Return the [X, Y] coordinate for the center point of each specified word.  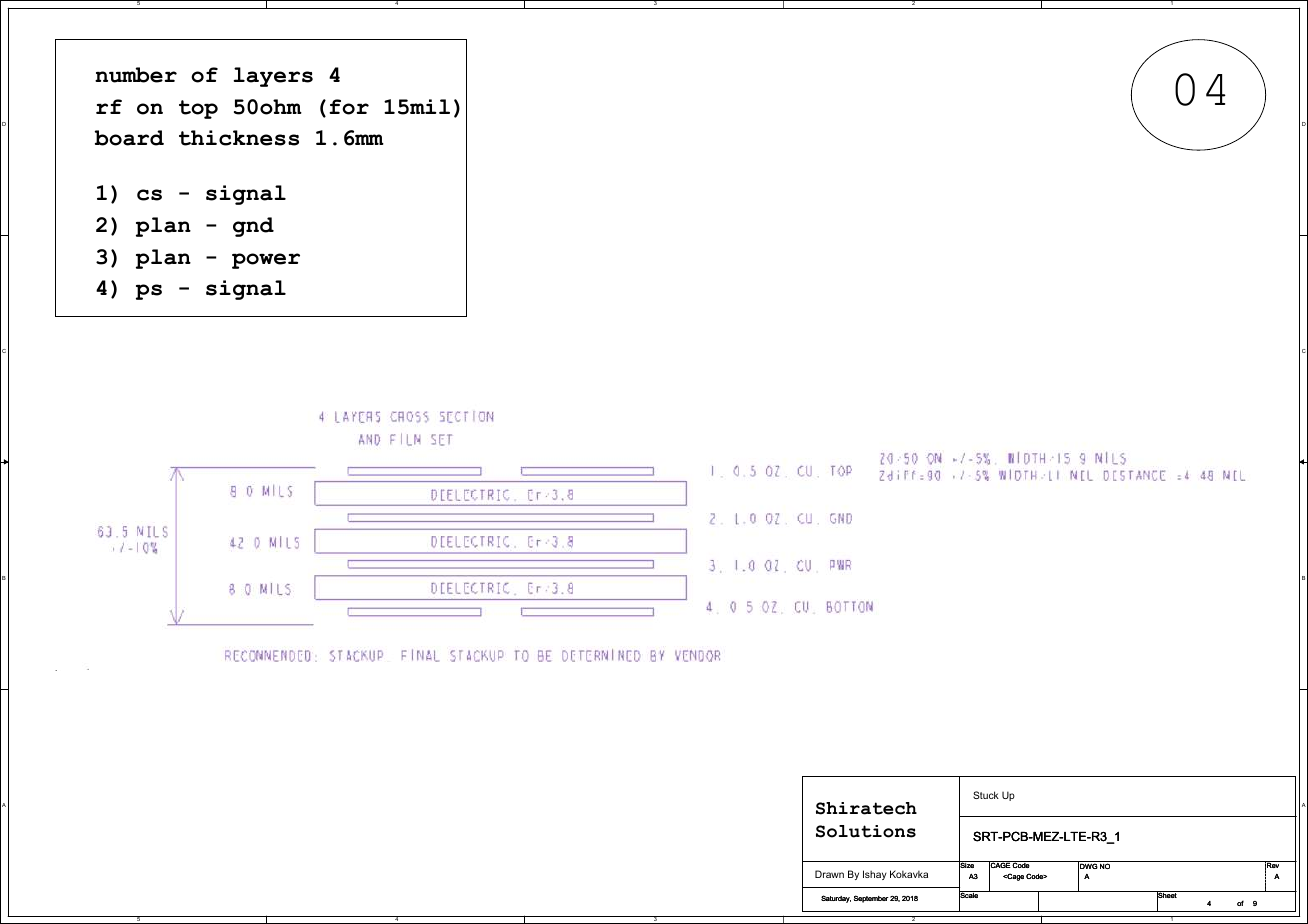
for [349, 107]
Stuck [986, 795]
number [136, 75]
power [266, 261]
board [129, 138]
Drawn [829, 874]
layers [273, 77]
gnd [253, 227]
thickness [239, 138]
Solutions [866, 831]
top [198, 109]
